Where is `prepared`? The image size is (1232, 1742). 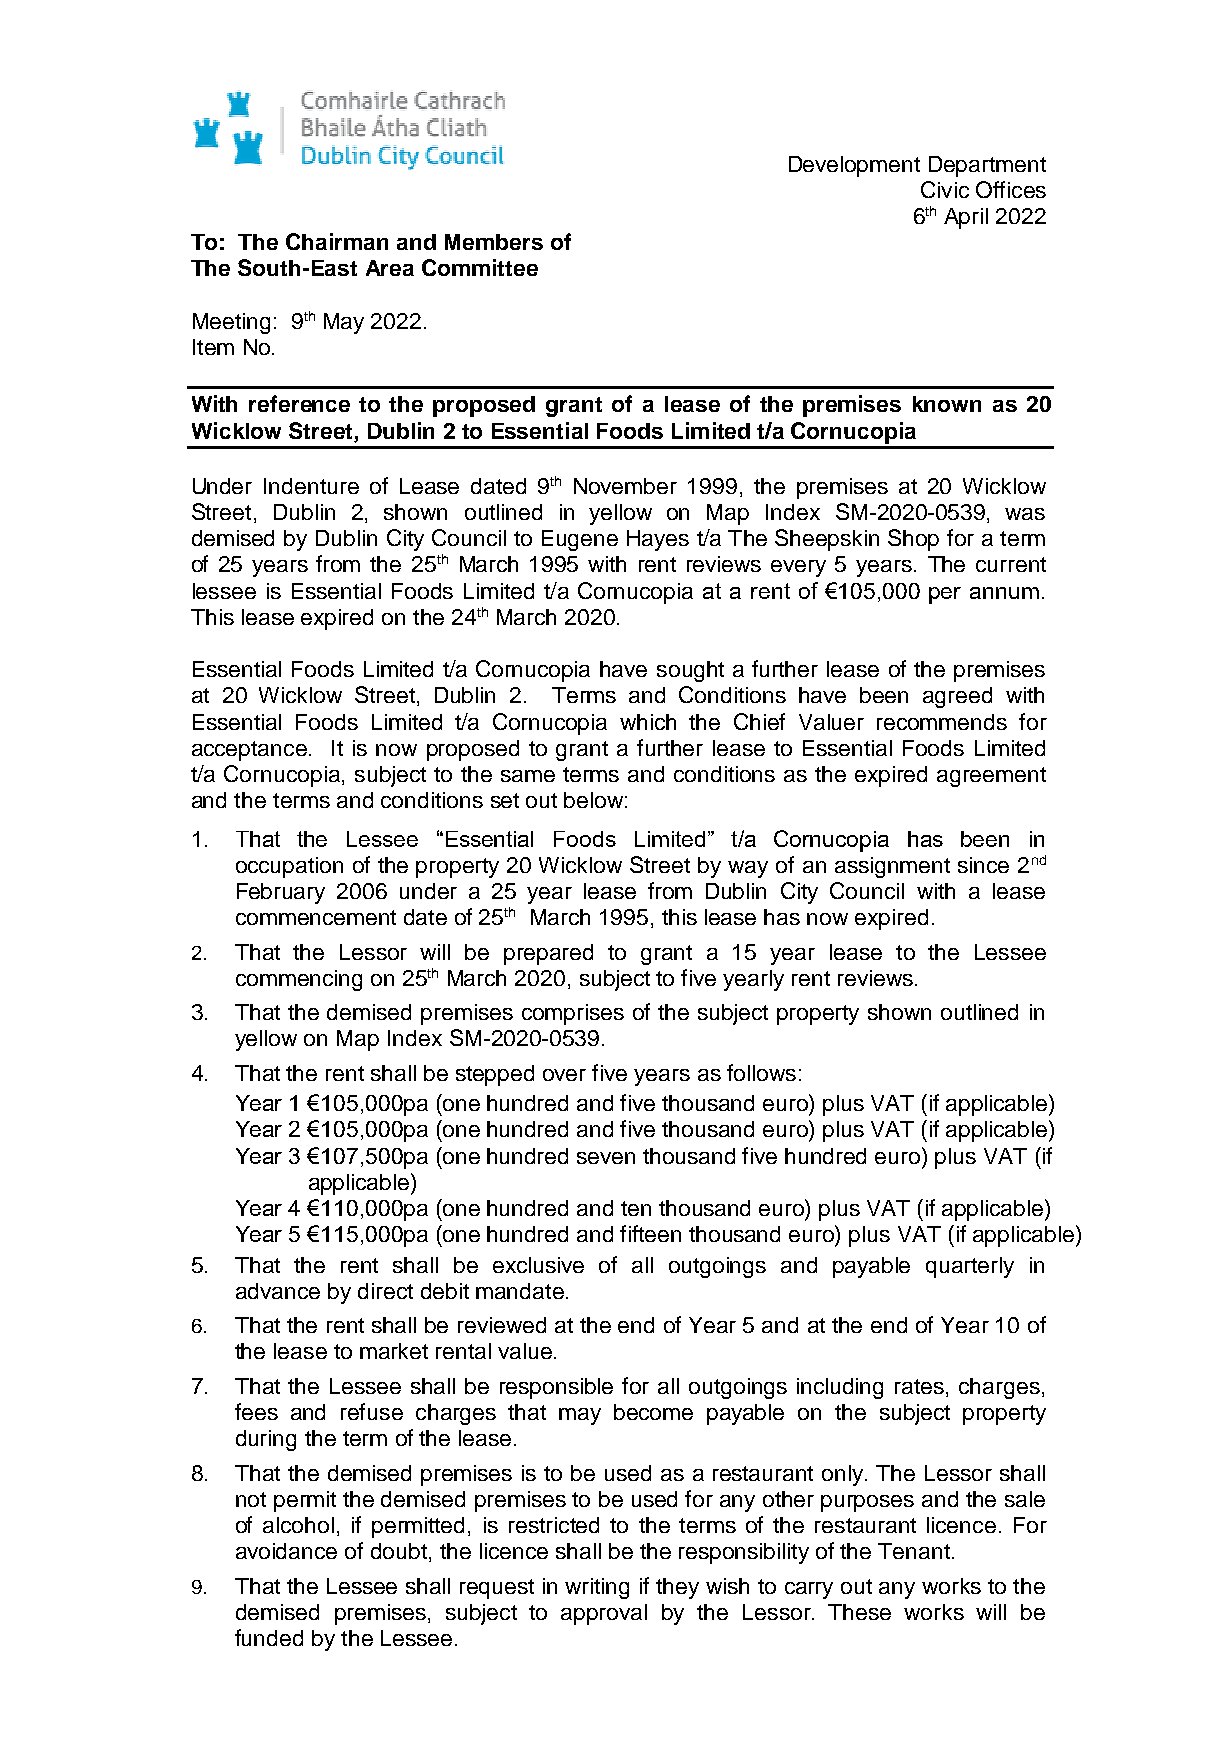
prepared is located at coordinates (548, 954).
